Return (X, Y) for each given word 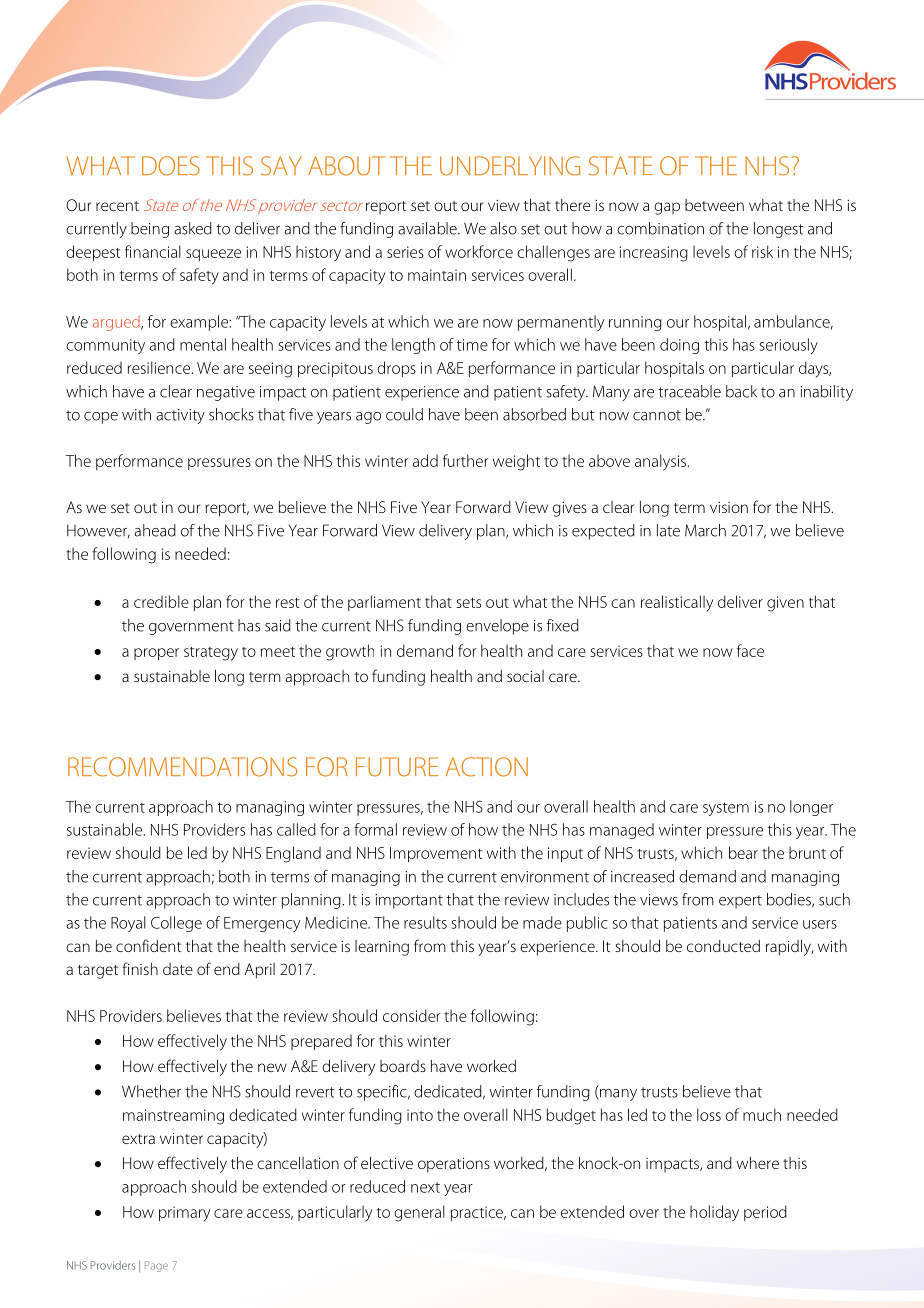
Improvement (436, 854)
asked (193, 228)
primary (184, 1214)
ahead (155, 530)
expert (740, 902)
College (176, 924)
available (428, 228)
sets (468, 603)
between (714, 205)
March (705, 530)
